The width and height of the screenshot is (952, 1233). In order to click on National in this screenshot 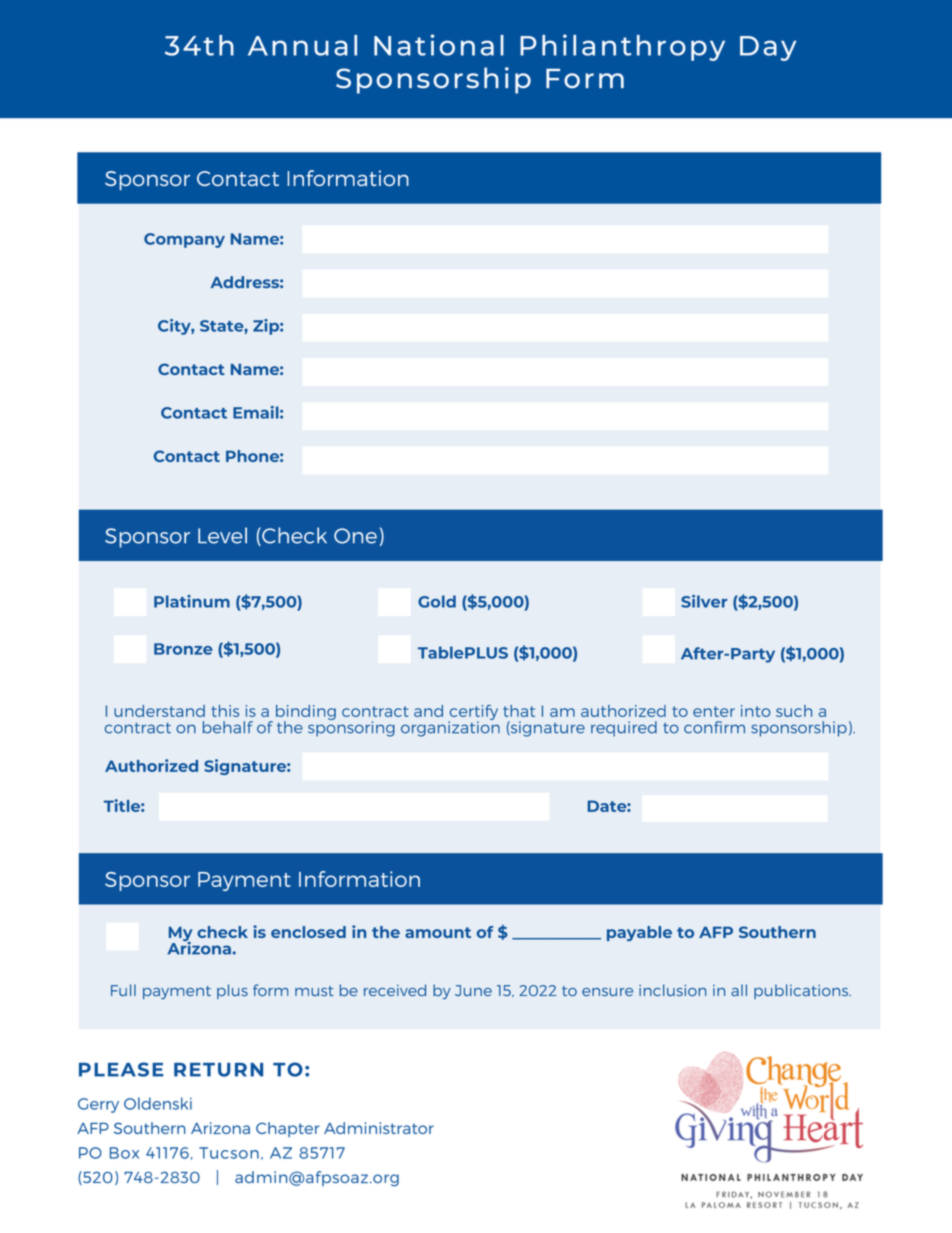, I will do `click(439, 45)`.
